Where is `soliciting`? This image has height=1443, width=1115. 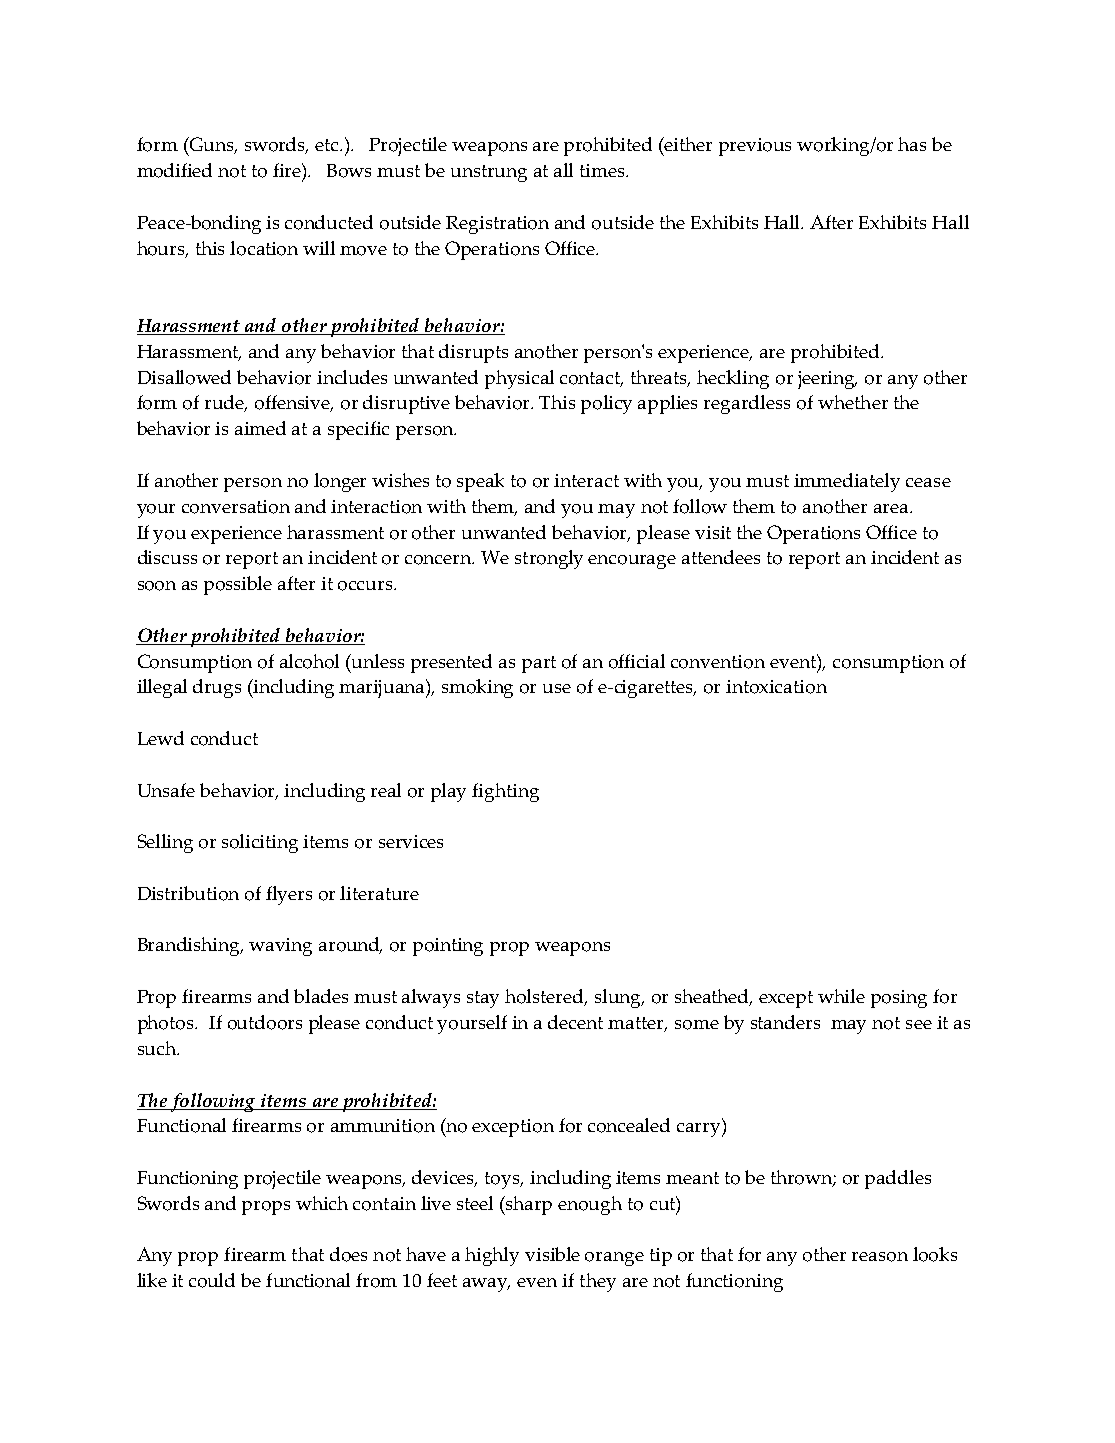 soliciting is located at coordinates (260, 843).
